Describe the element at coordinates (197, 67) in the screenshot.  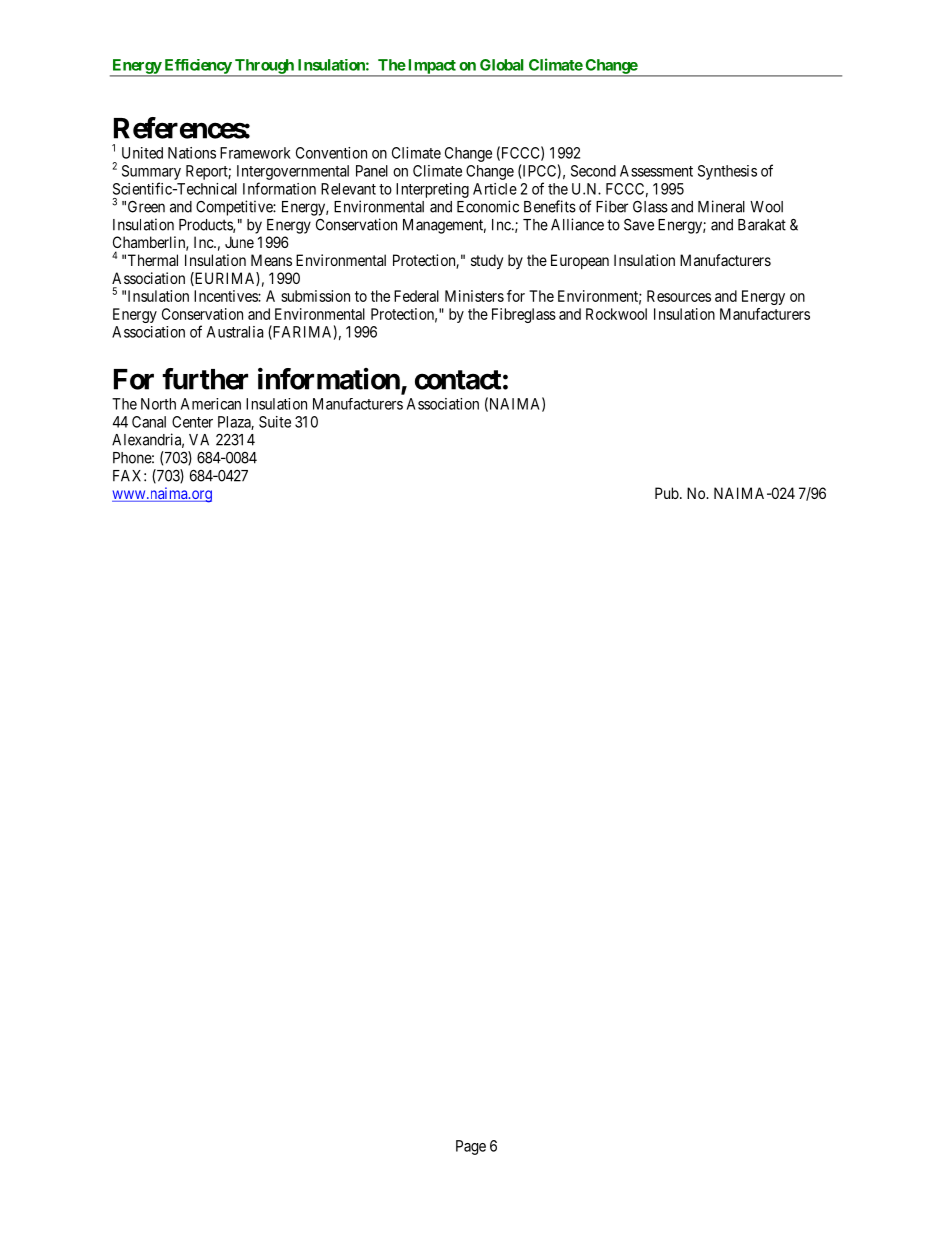
I see `Efficiency` at that location.
